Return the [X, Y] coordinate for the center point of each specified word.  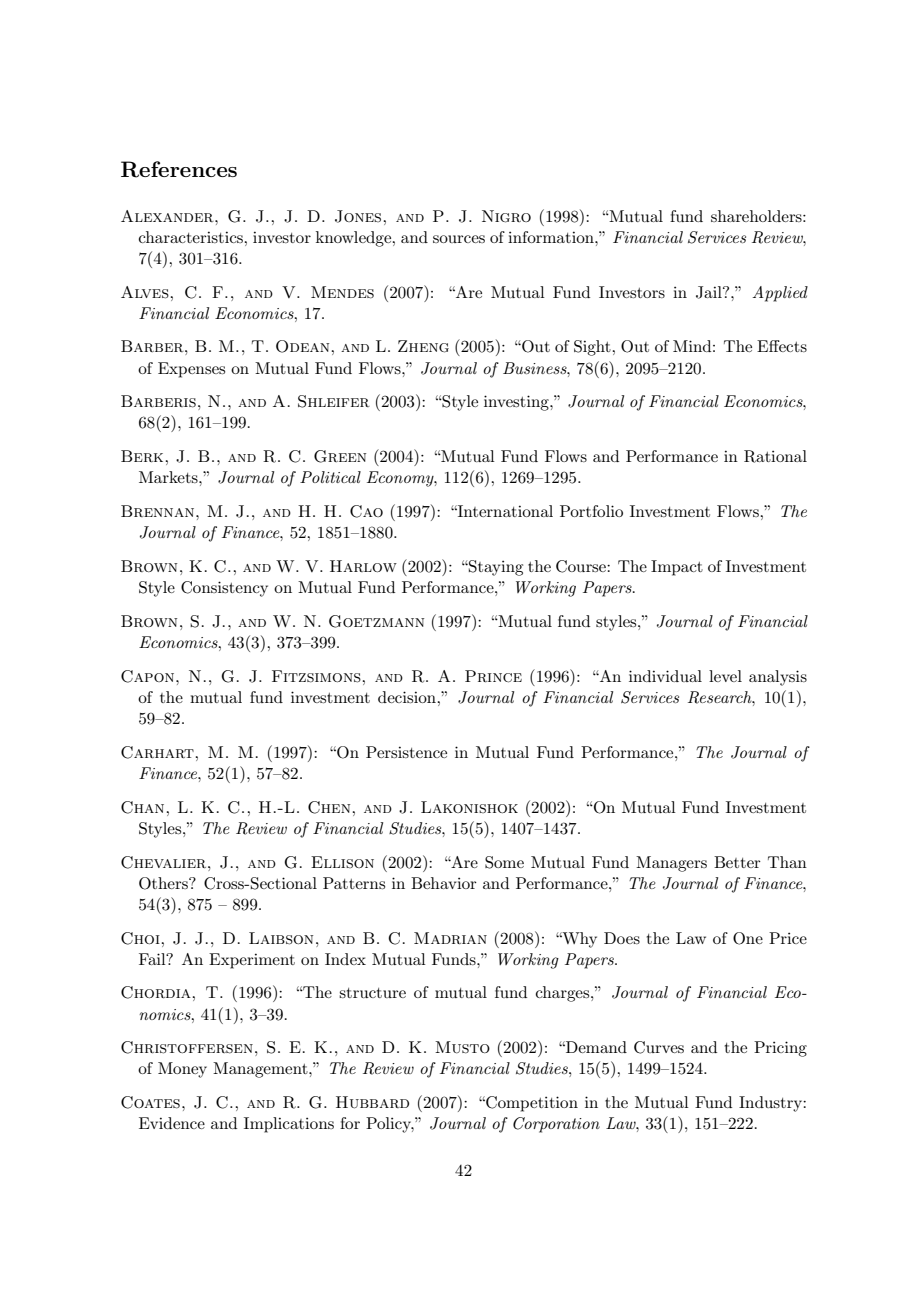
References [179, 169]
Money [182, 1070]
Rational [775, 456]
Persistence [406, 752]
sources [459, 239]
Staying [495, 568]
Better [737, 862]
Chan [144, 807]
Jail [710, 292]
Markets [169, 477]
